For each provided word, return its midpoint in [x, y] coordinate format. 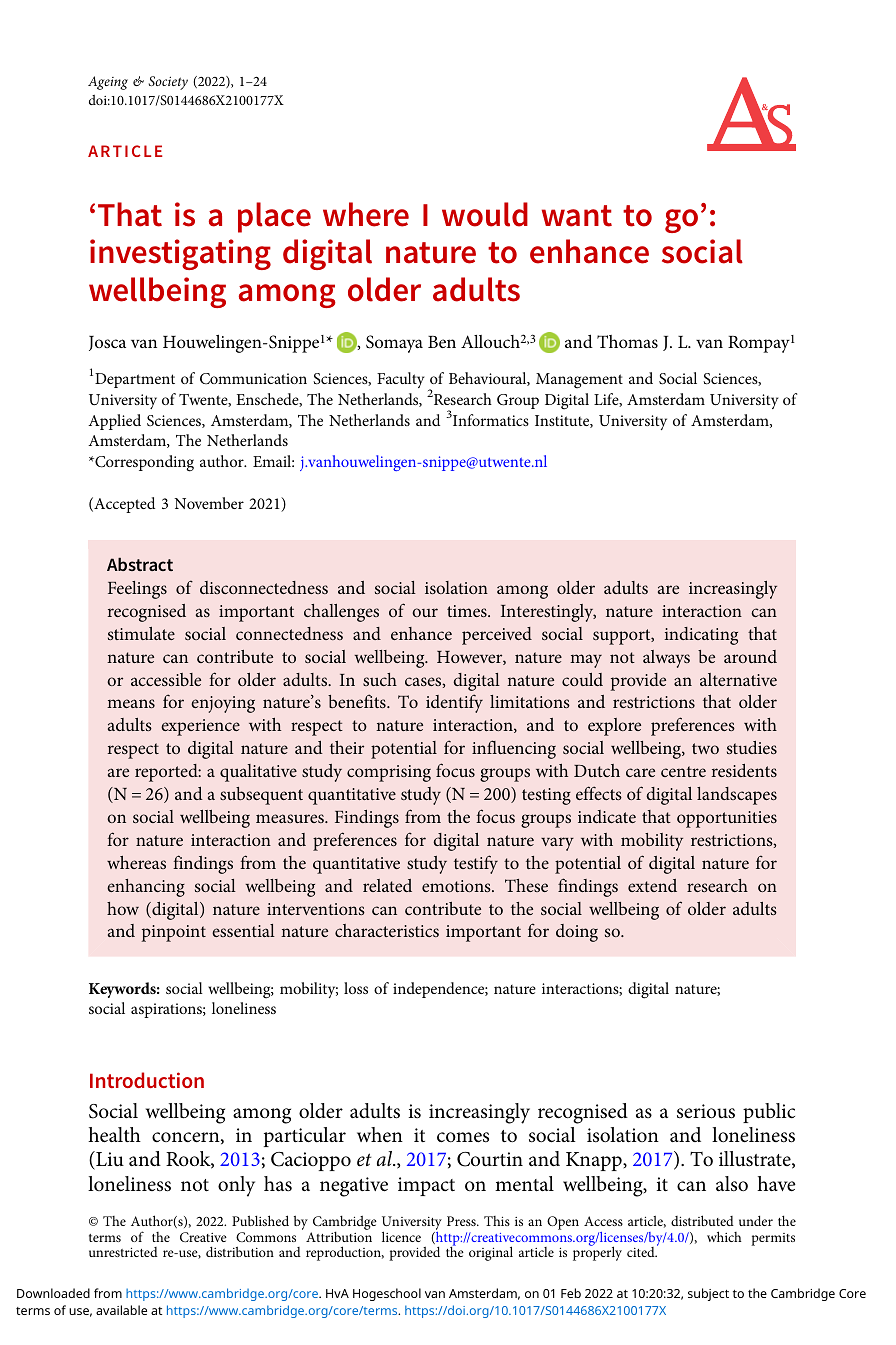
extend [652, 885]
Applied [114, 422]
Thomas [627, 342]
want [577, 216]
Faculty [400, 380]
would [485, 214]
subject [708, 1294]
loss [356, 988]
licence [401, 1236]
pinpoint [173, 933]
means [131, 703]
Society [168, 83]
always [666, 659]
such [380, 679]
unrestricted [123, 1252]
